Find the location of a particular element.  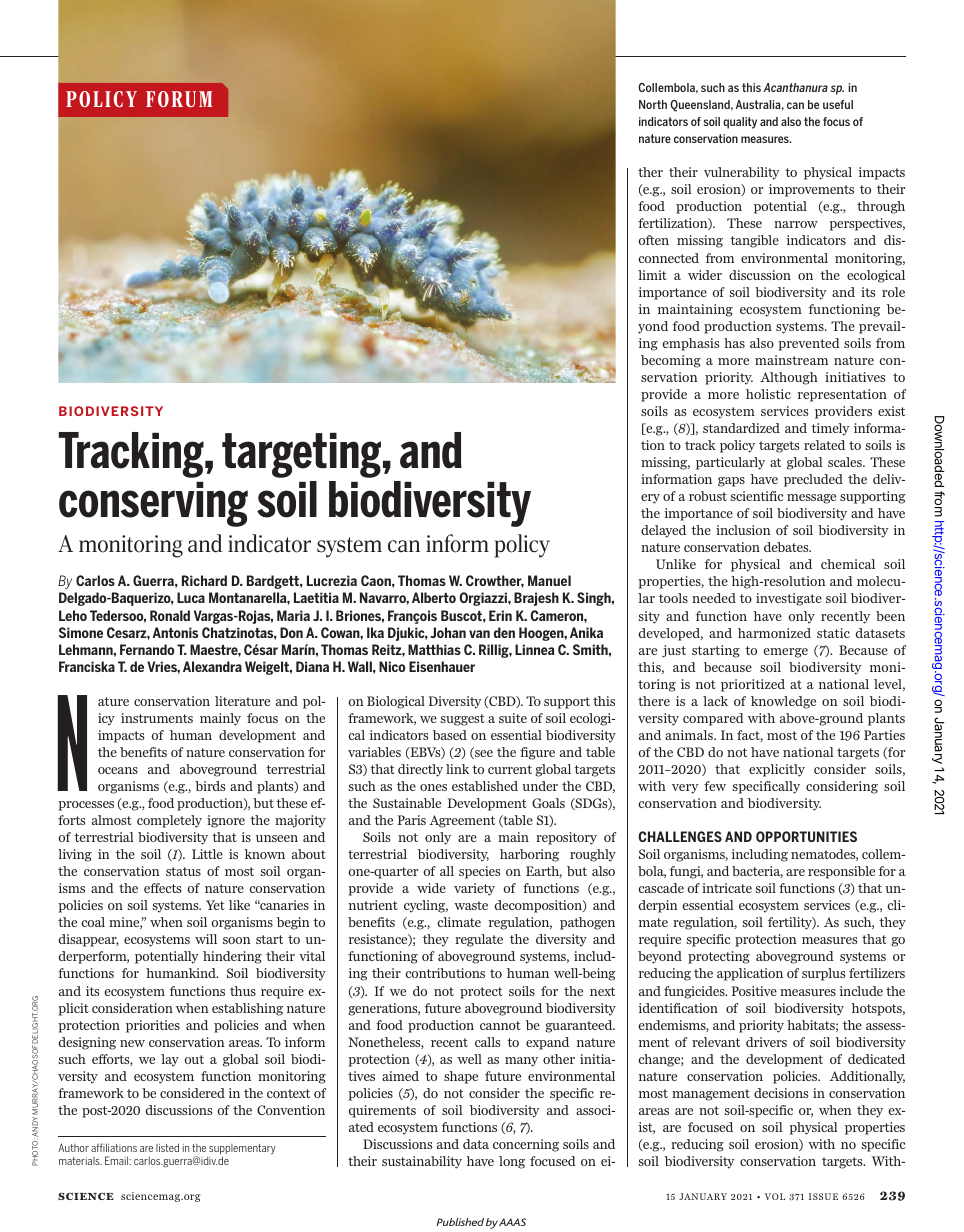

quality is located at coordinates (740, 123).
